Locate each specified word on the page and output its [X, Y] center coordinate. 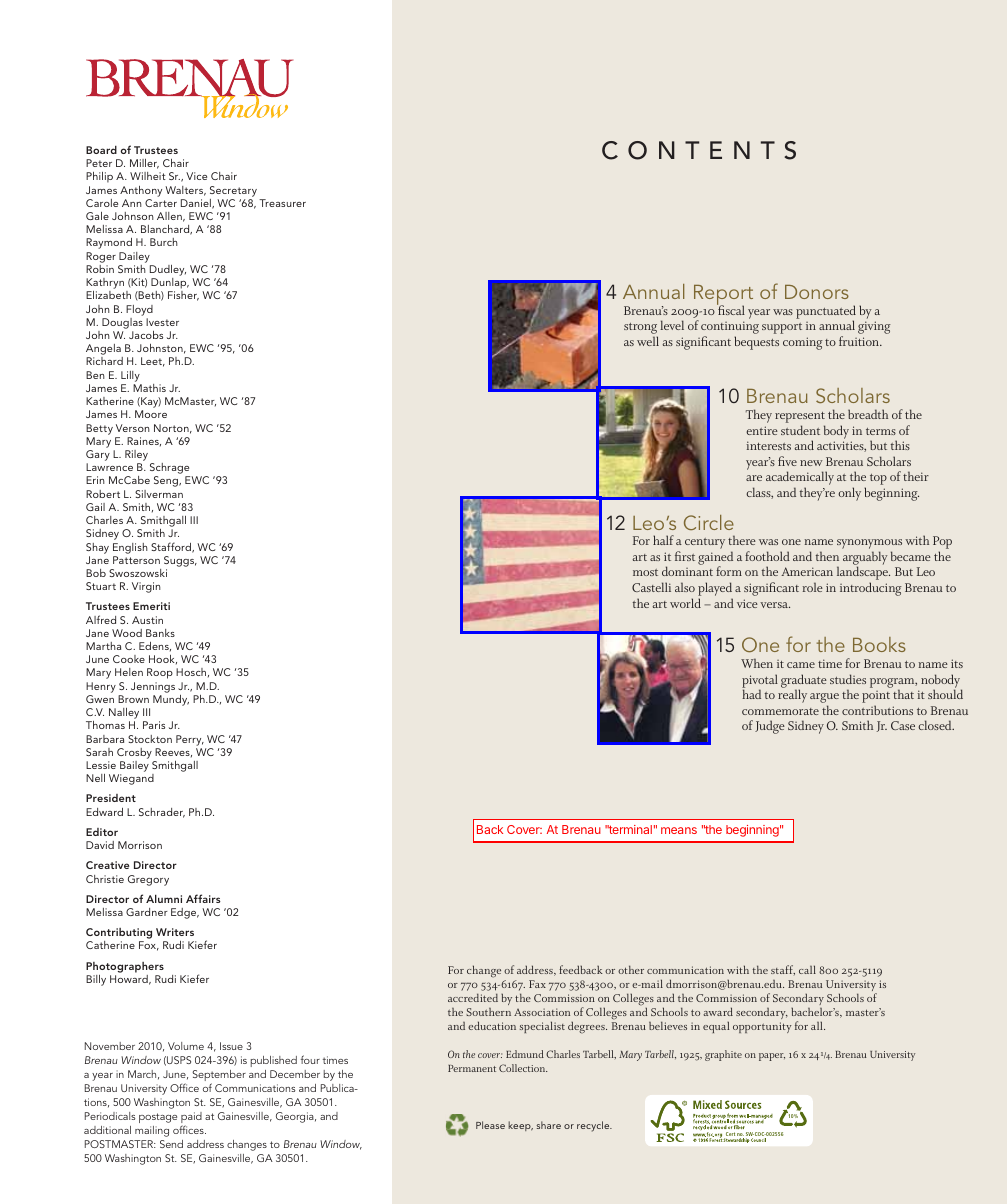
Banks [160, 633]
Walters [185, 191]
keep [520, 1126]
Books [879, 644]
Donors [817, 292]
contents [699, 150]
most [645, 572]
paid [191, 1119]
